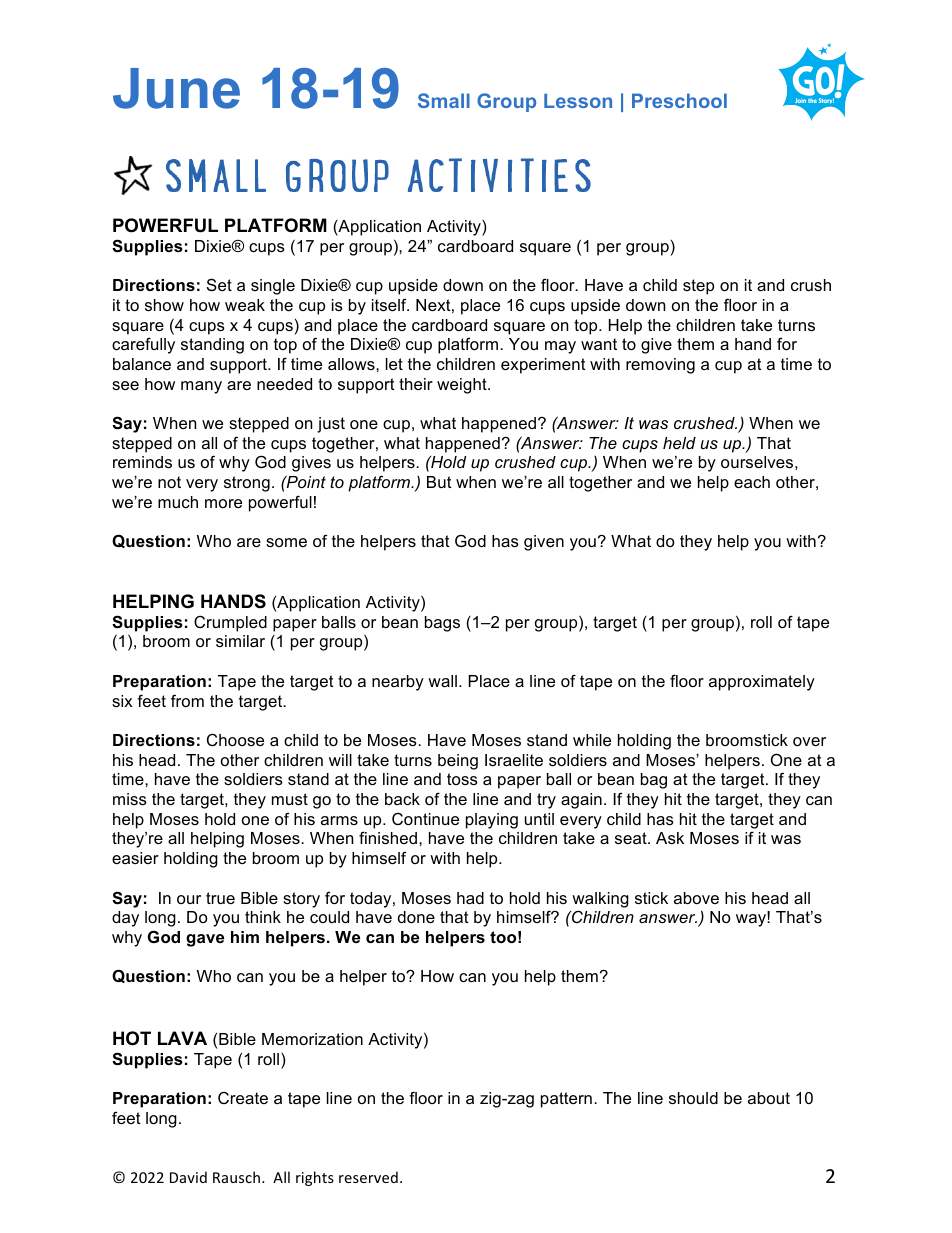 The width and height of the screenshot is (952, 1233). Describe the element at coordinates (444, 100) in the screenshot. I see `Small` at that location.
